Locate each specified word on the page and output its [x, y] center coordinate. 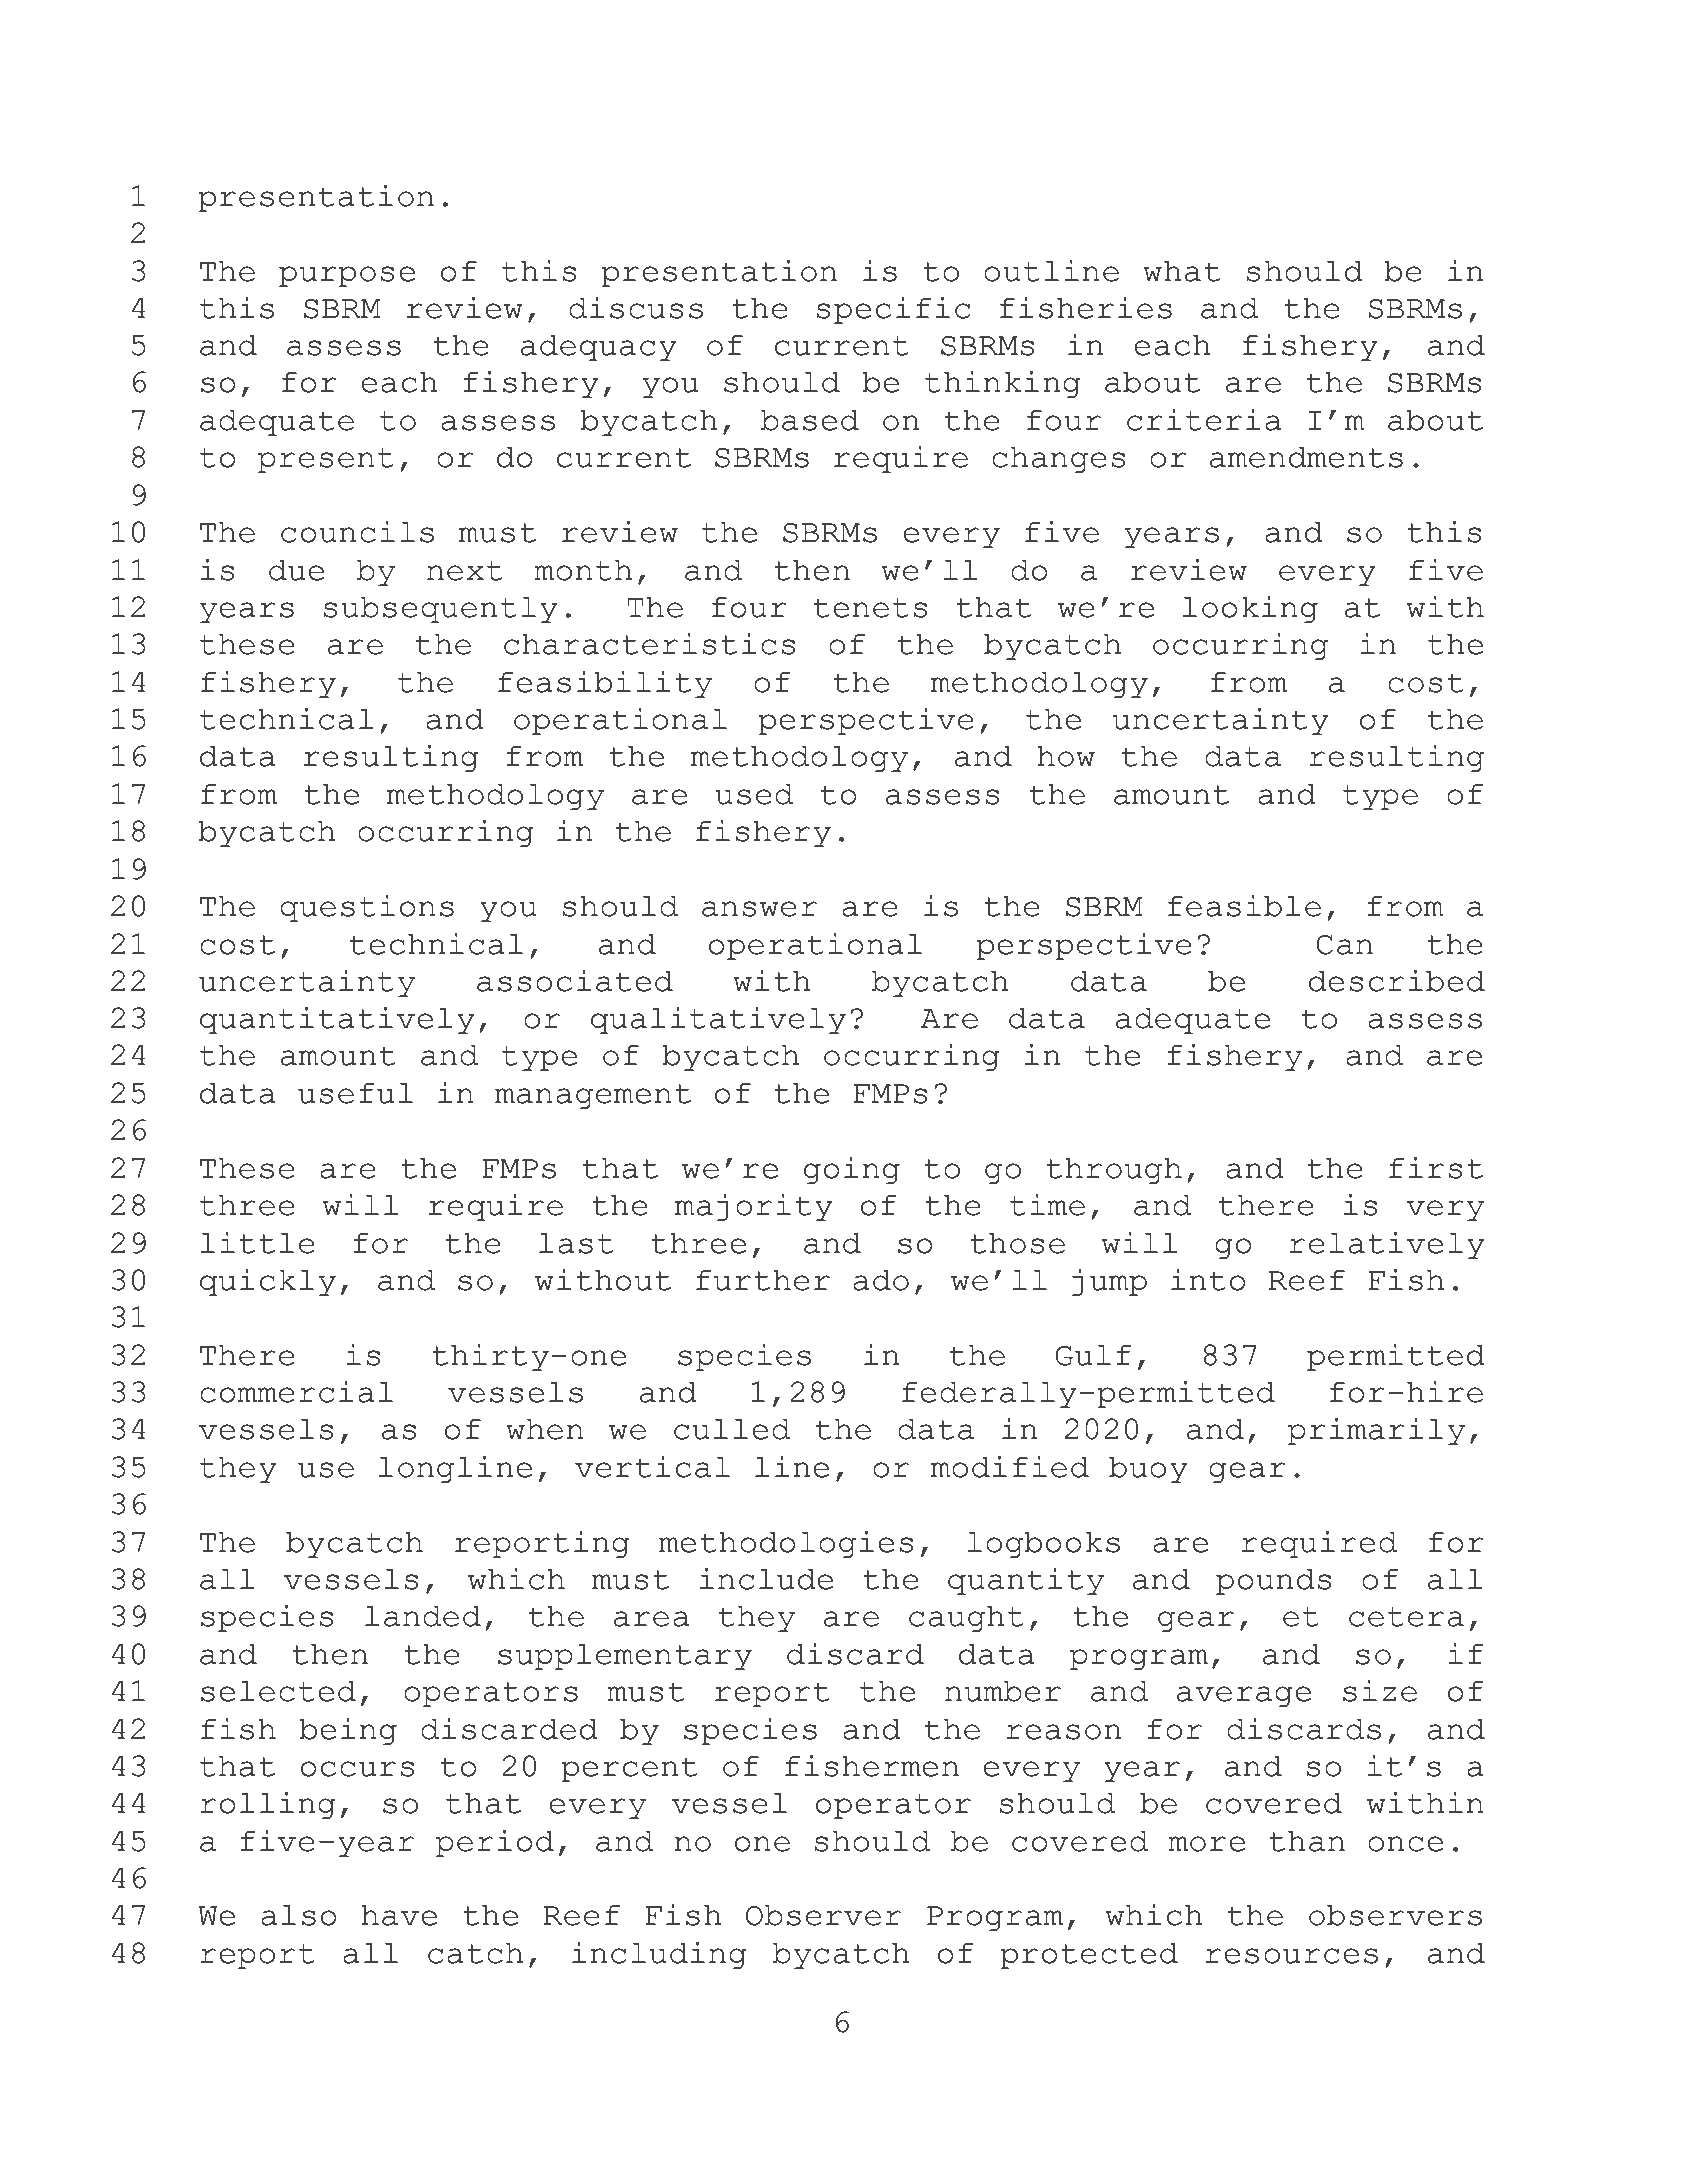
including [659, 1956]
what [1181, 271]
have [399, 1915]
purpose [347, 277]
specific [894, 311]
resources [1291, 1956]
